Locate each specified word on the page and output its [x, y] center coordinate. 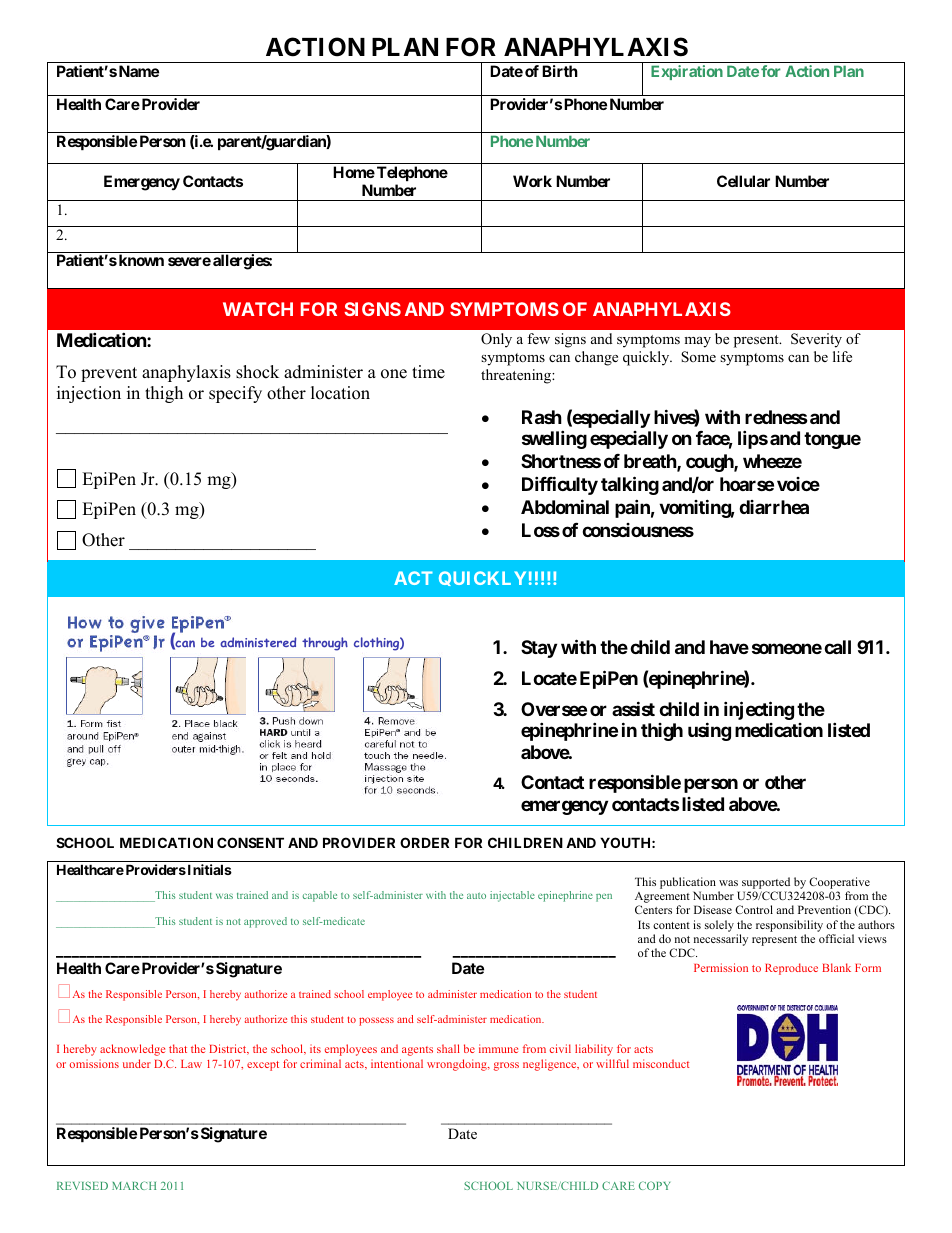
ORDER [424, 842]
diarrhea [774, 507]
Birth [560, 71]
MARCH [134, 1185]
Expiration [687, 72]
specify [235, 394]
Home [354, 172]
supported [766, 883]
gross [506, 1066]
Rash [542, 417]
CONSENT [250, 842]
